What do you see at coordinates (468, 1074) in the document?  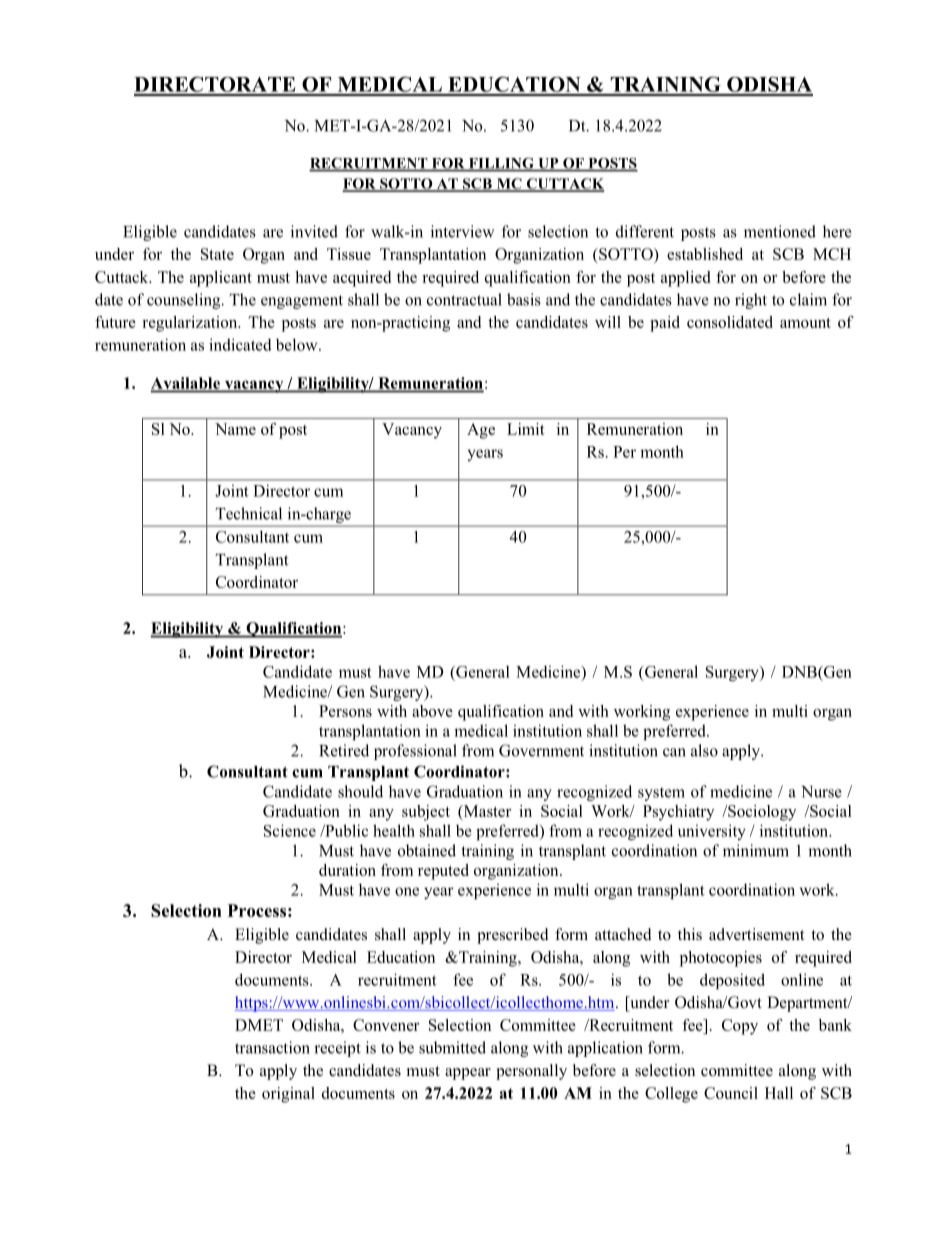 I see `appear` at bounding box center [468, 1074].
